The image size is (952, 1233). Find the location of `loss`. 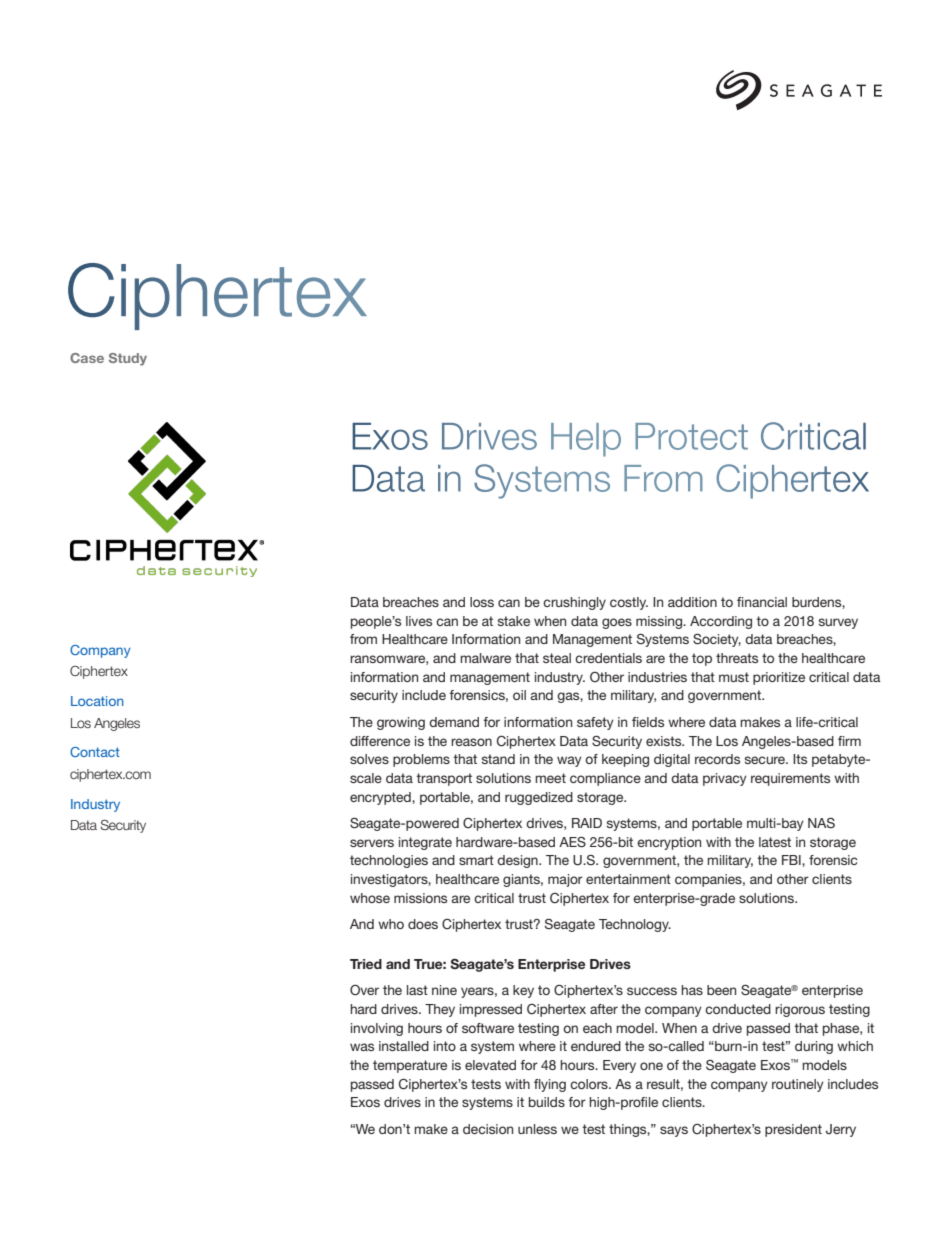

loss is located at coordinates (482, 602).
